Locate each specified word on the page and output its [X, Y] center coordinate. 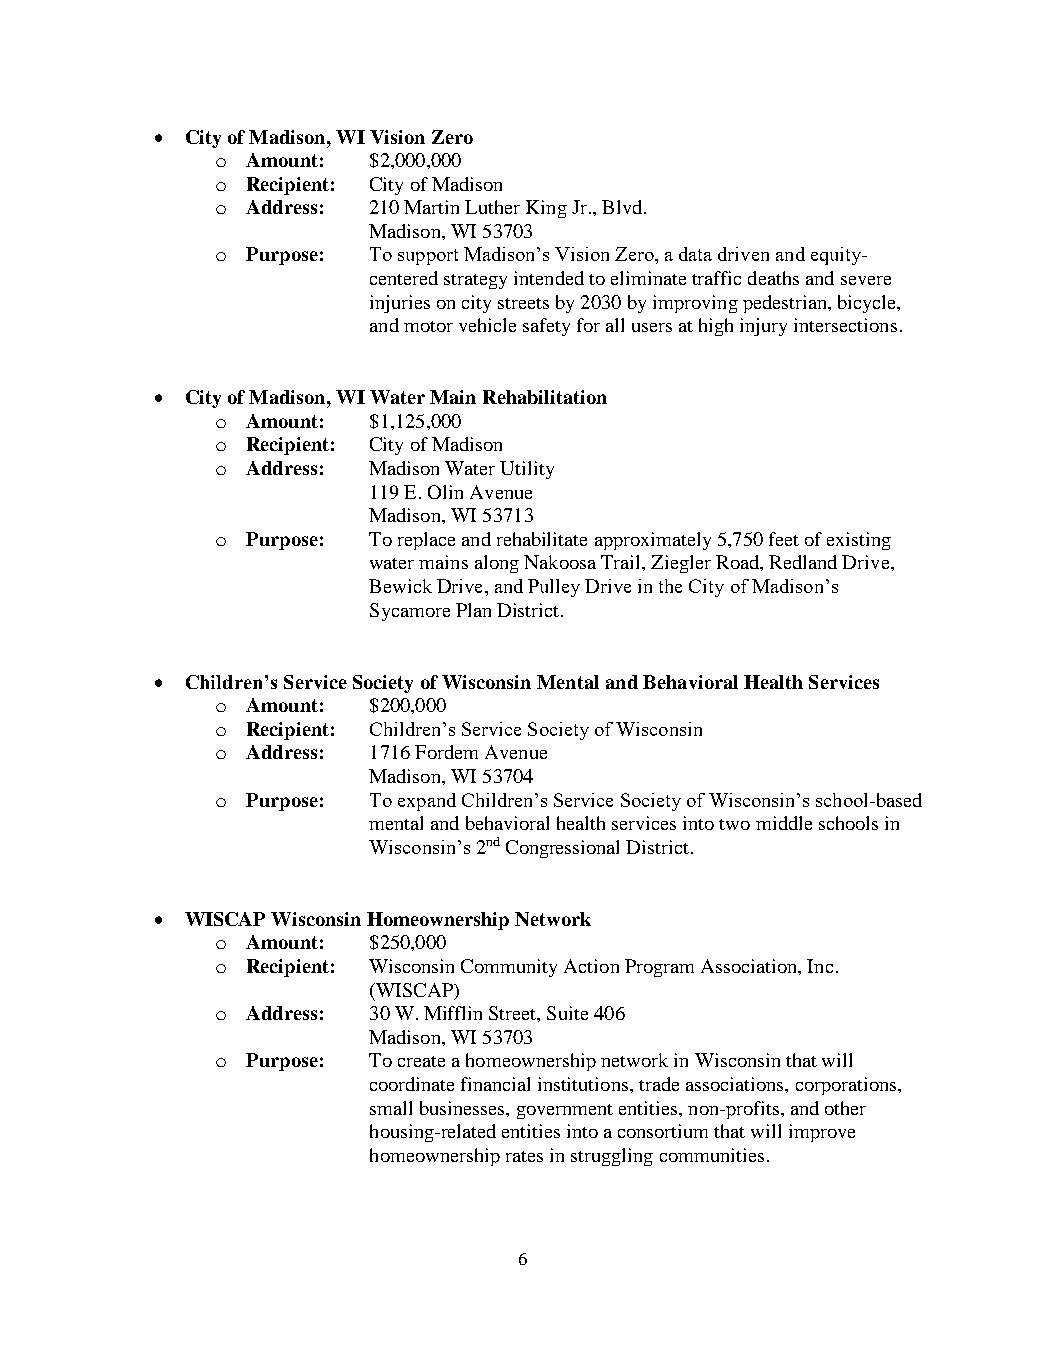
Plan [473, 610]
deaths [773, 278]
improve [822, 1133]
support [428, 257]
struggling [612, 1157]
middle [784, 823]
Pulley [554, 588]
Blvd [622, 207]
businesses [463, 1108]
